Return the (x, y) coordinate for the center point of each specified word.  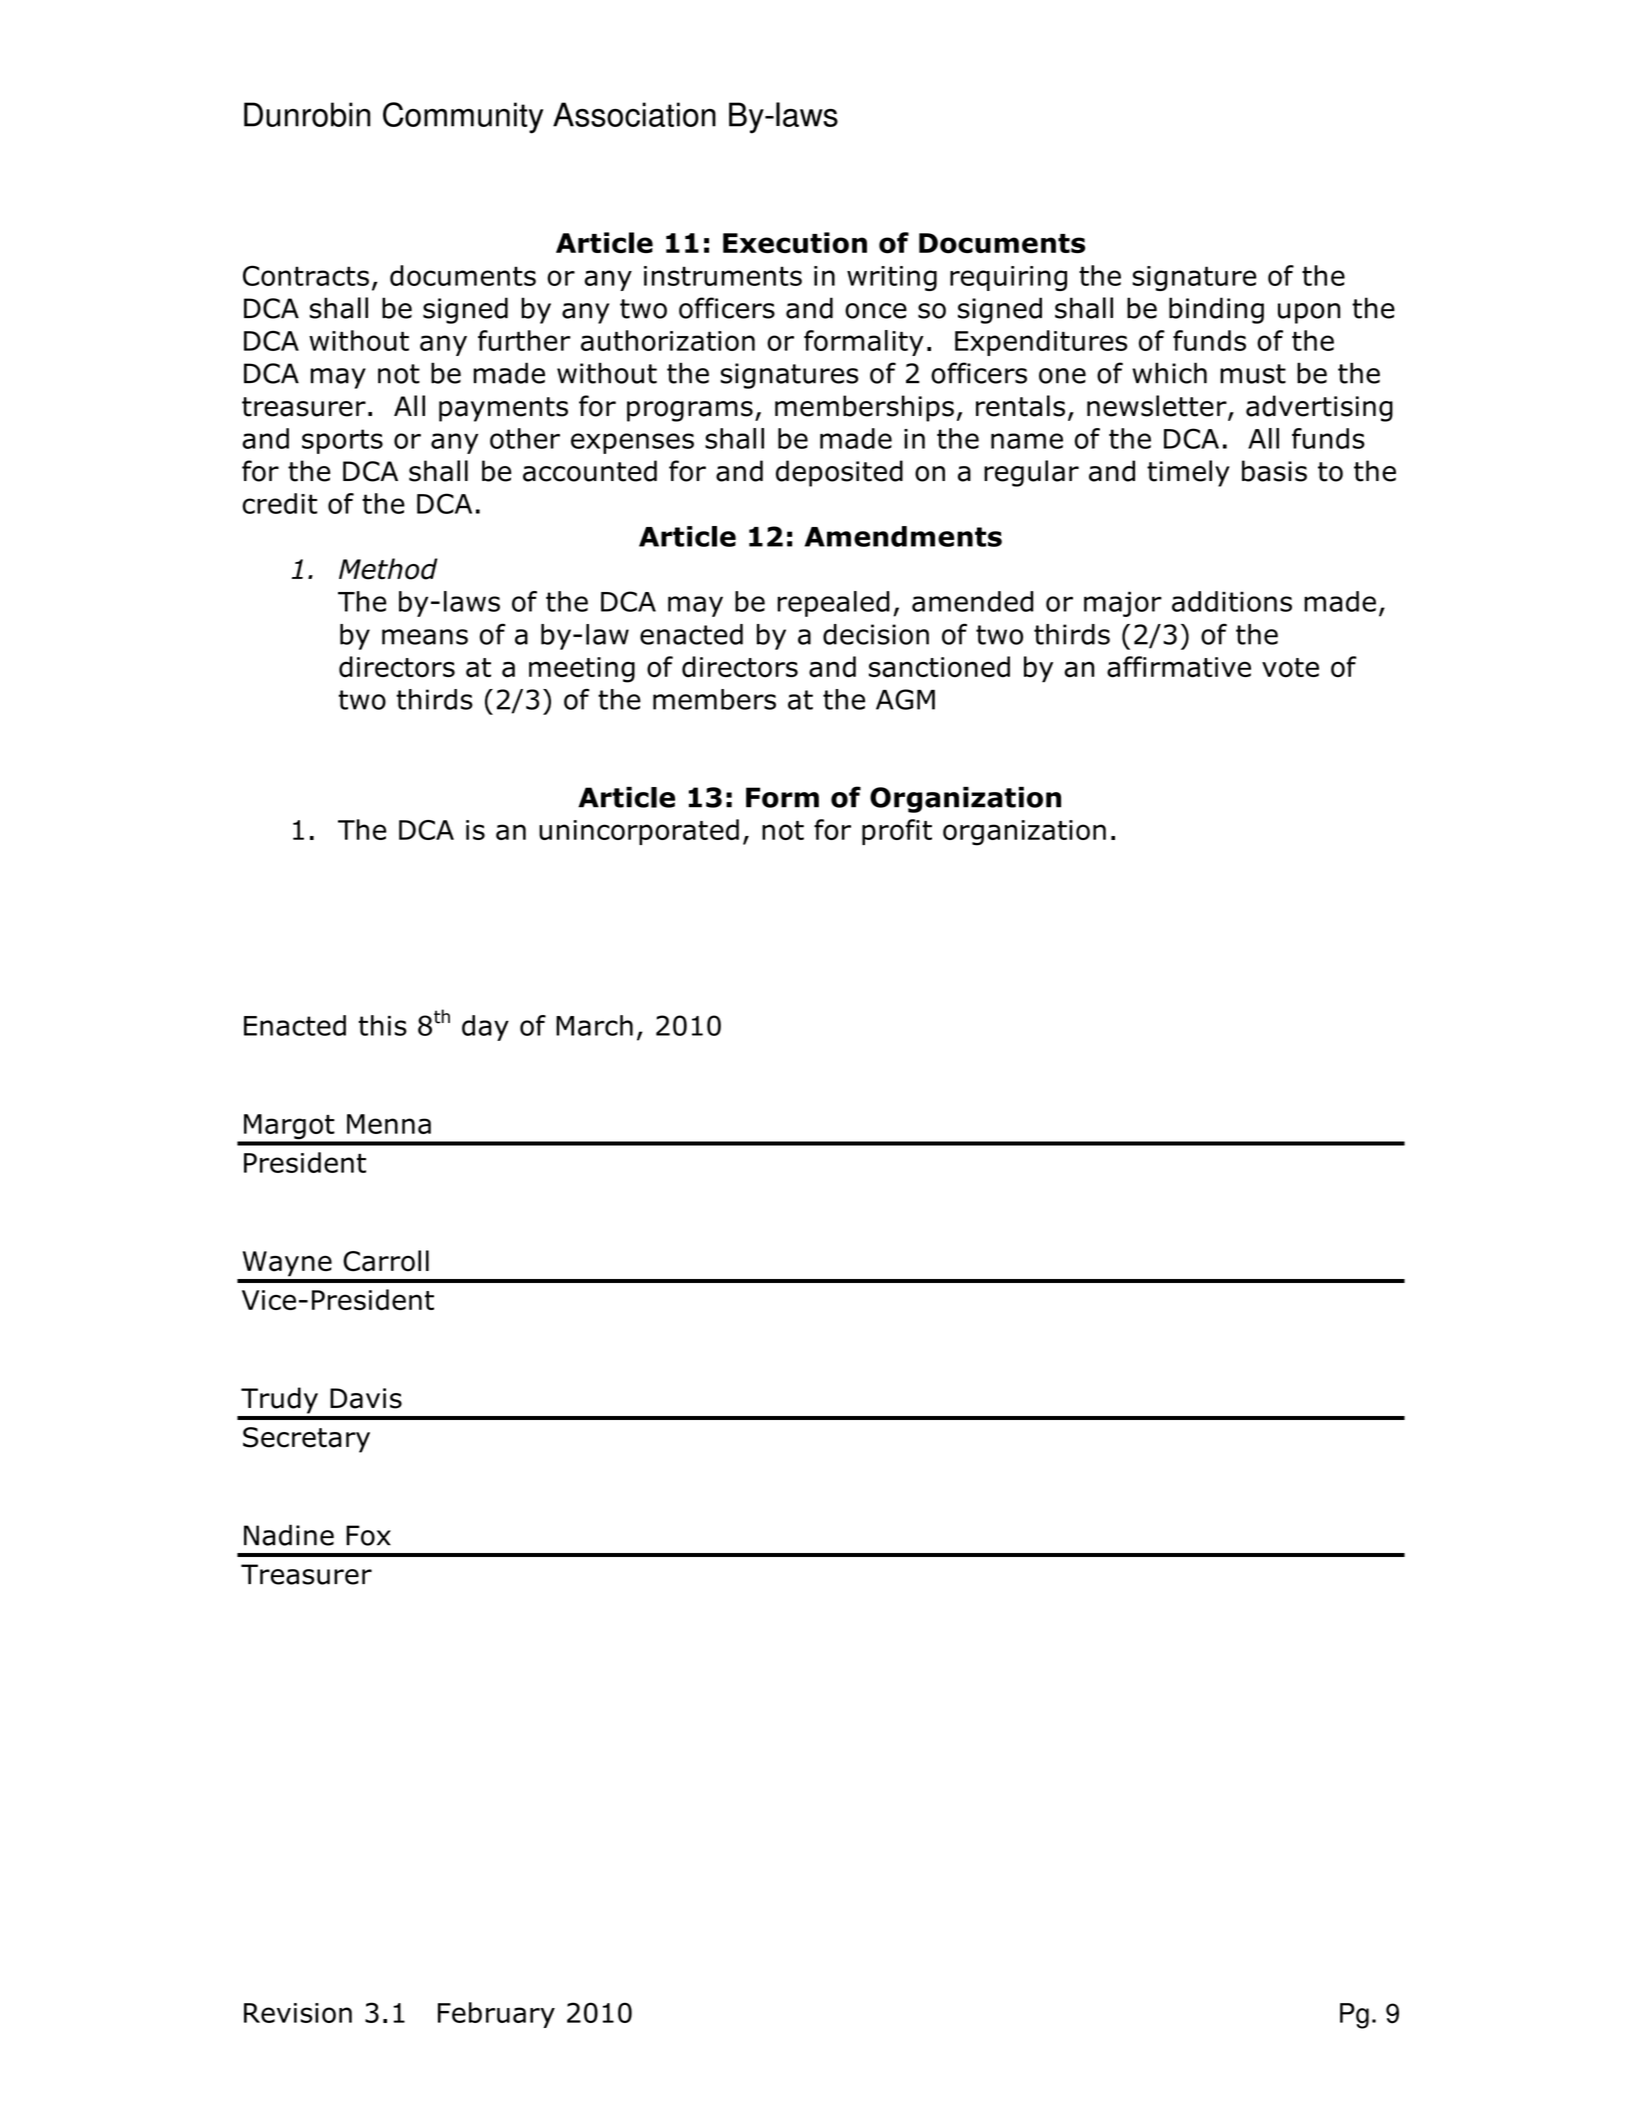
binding (1216, 310)
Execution (795, 243)
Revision (298, 2013)
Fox (368, 1535)
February (496, 2015)
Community (463, 118)
